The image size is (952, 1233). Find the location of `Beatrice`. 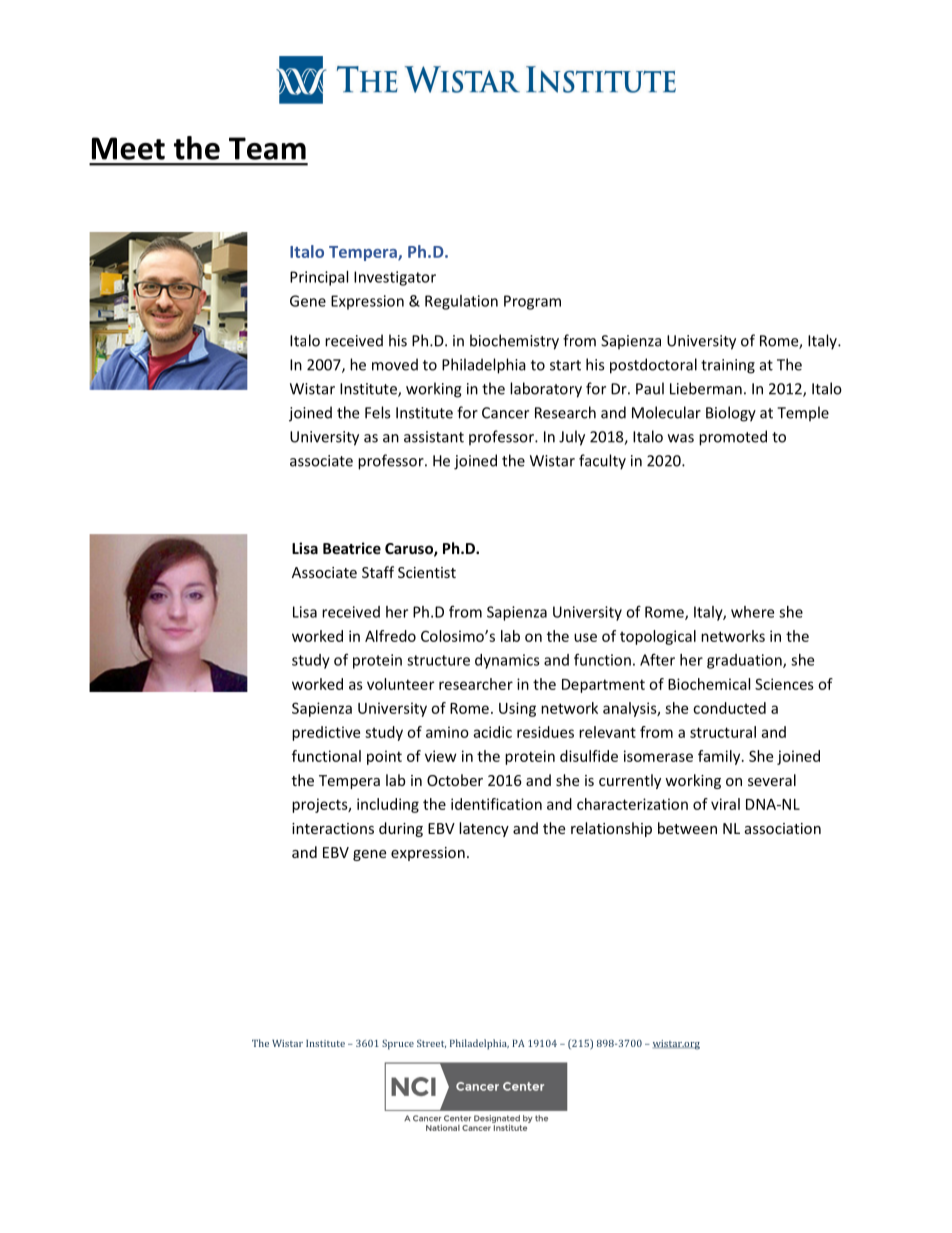

Beatrice is located at coordinates (352, 548).
